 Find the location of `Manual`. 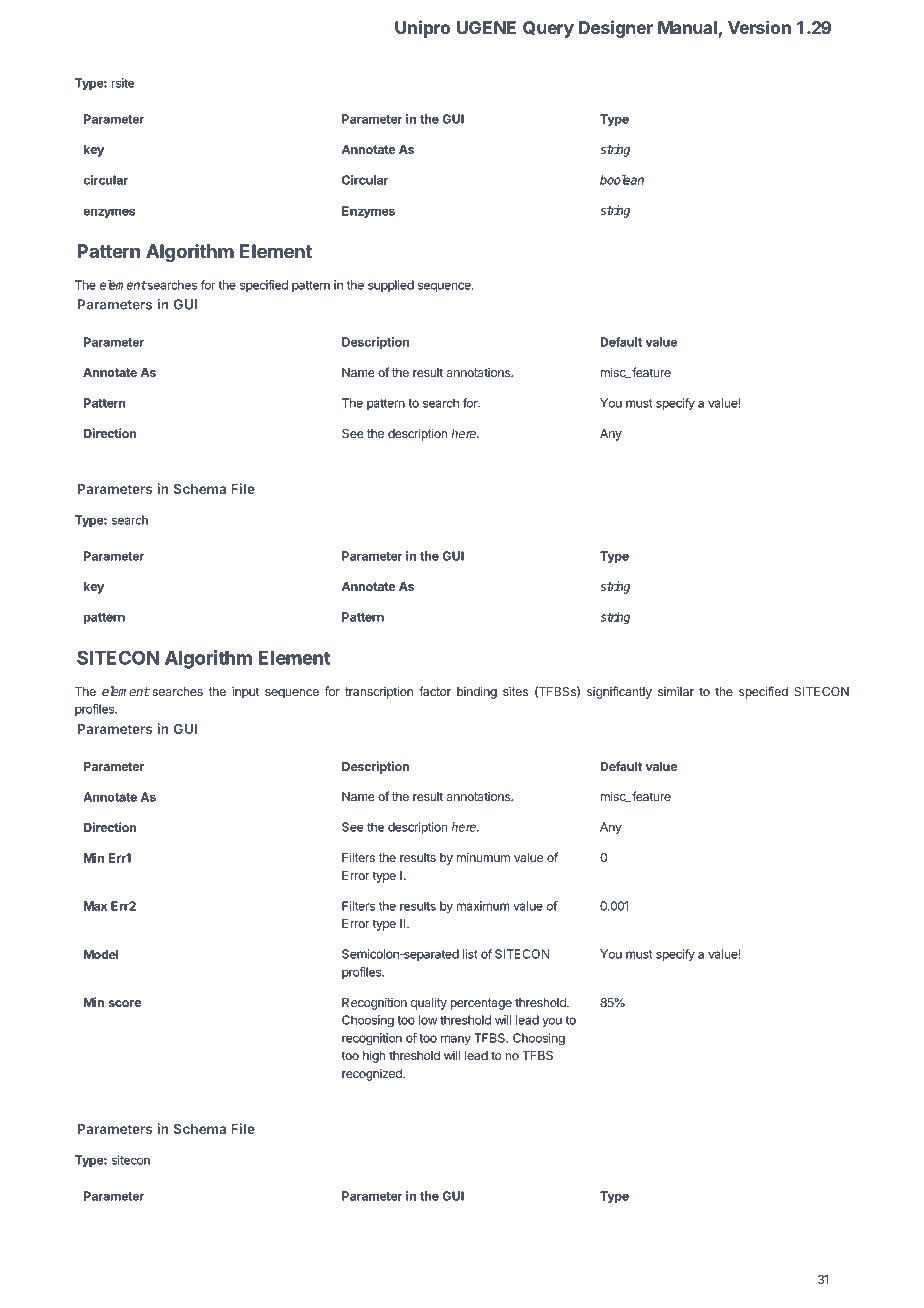

Manual is located at coordinates (687, 27).
